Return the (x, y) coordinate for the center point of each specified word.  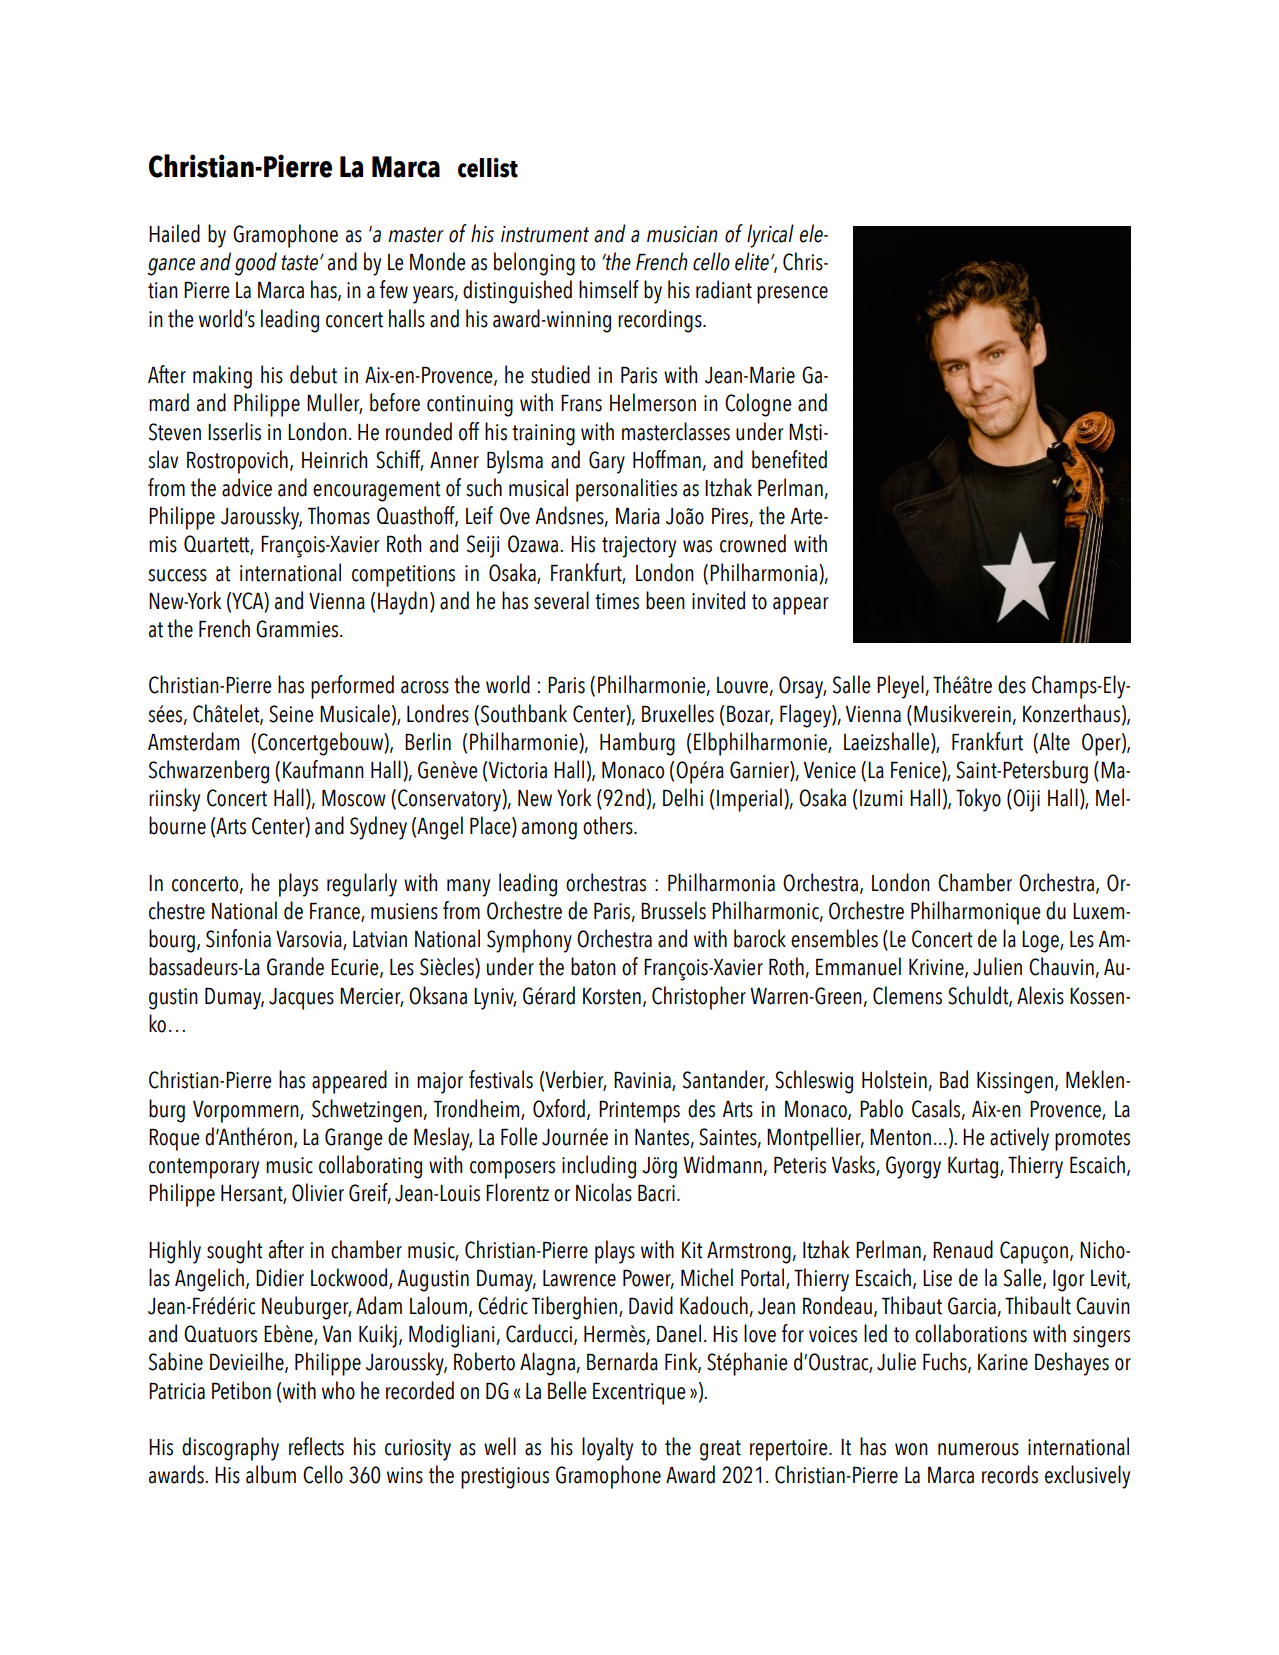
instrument (545, 234)
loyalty (607, 1449)
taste (299, 263)
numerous (978, 1449)
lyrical (770, 236)
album (271, 1474)
